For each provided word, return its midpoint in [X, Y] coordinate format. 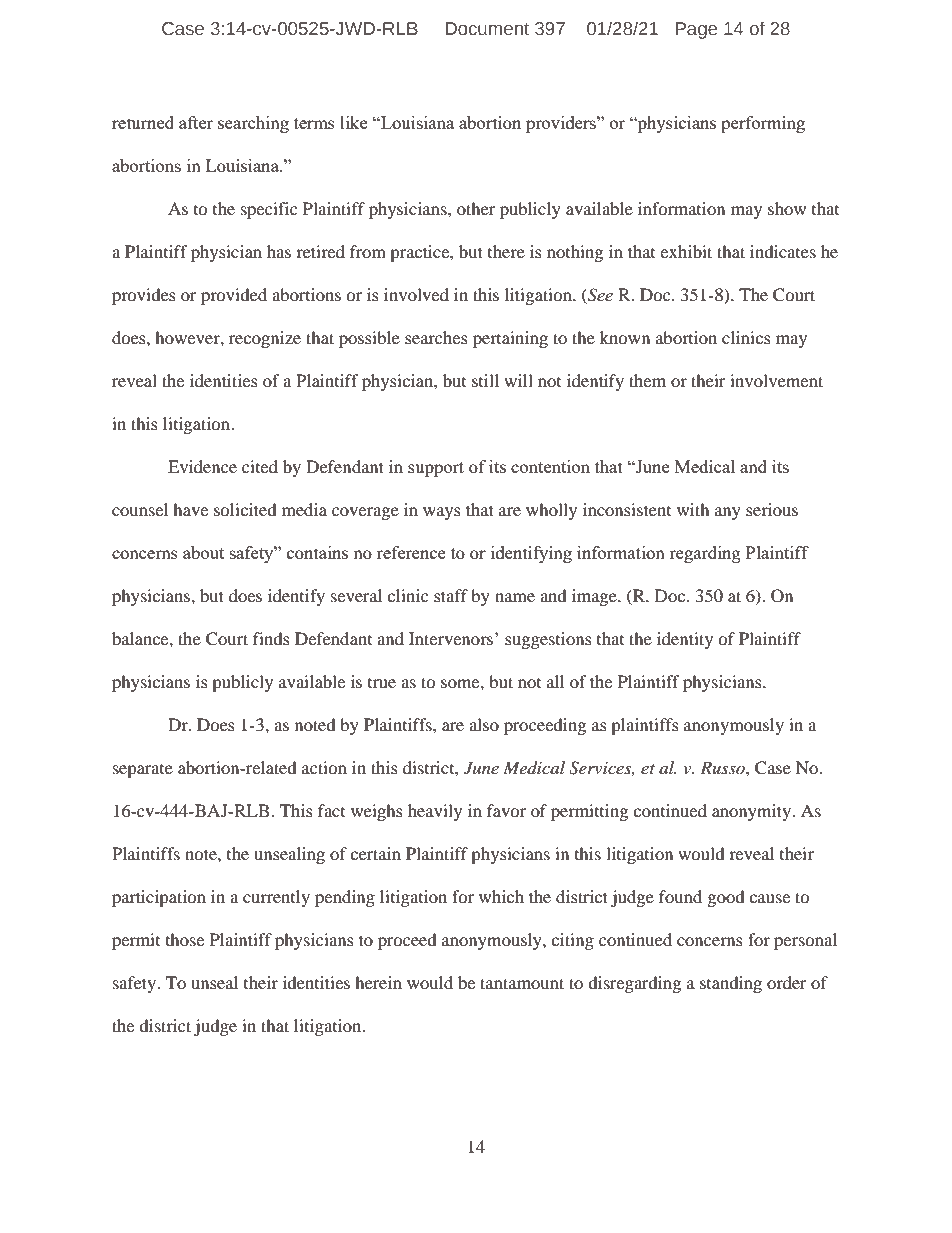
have [190, 509]
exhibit [686, 251]
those [185, 939]
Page [696, 30]
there [506, 251]
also [484, 724]
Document [487, 29]
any [728, 513]
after [196, 122]
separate [143, 771]
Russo [723, 767]
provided [234, 296]
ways [442, 513]
